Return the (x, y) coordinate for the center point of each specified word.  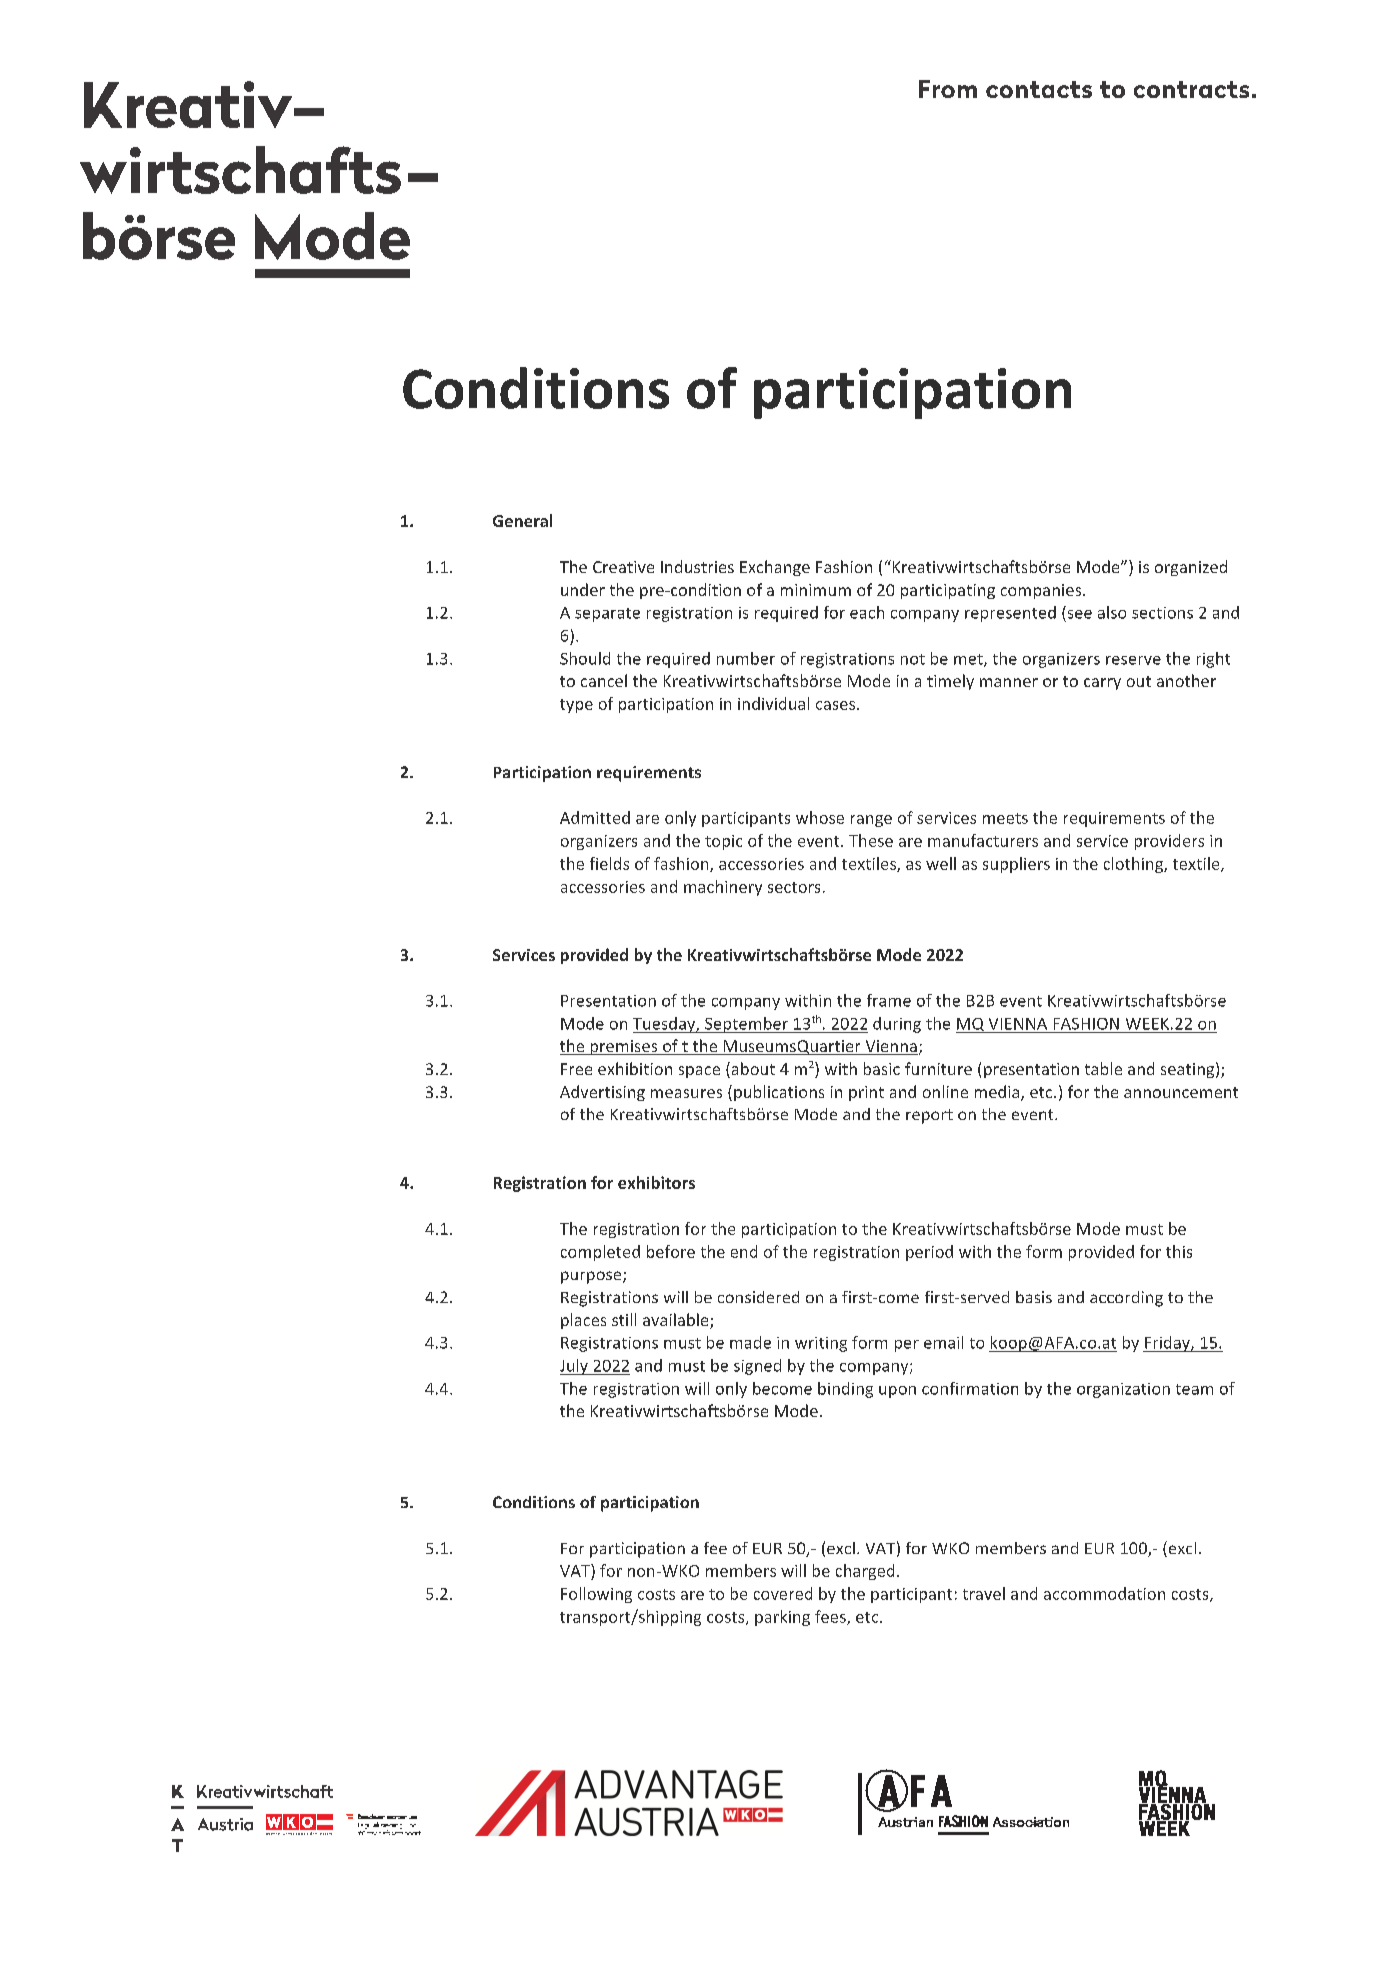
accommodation (1104, 1593)
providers (1169, 842)
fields (609, 863)
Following (596, 1595)
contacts (1039, 89)
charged (865, 1572)
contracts (1191, 89)
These (871, 840)
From (948, 89)
